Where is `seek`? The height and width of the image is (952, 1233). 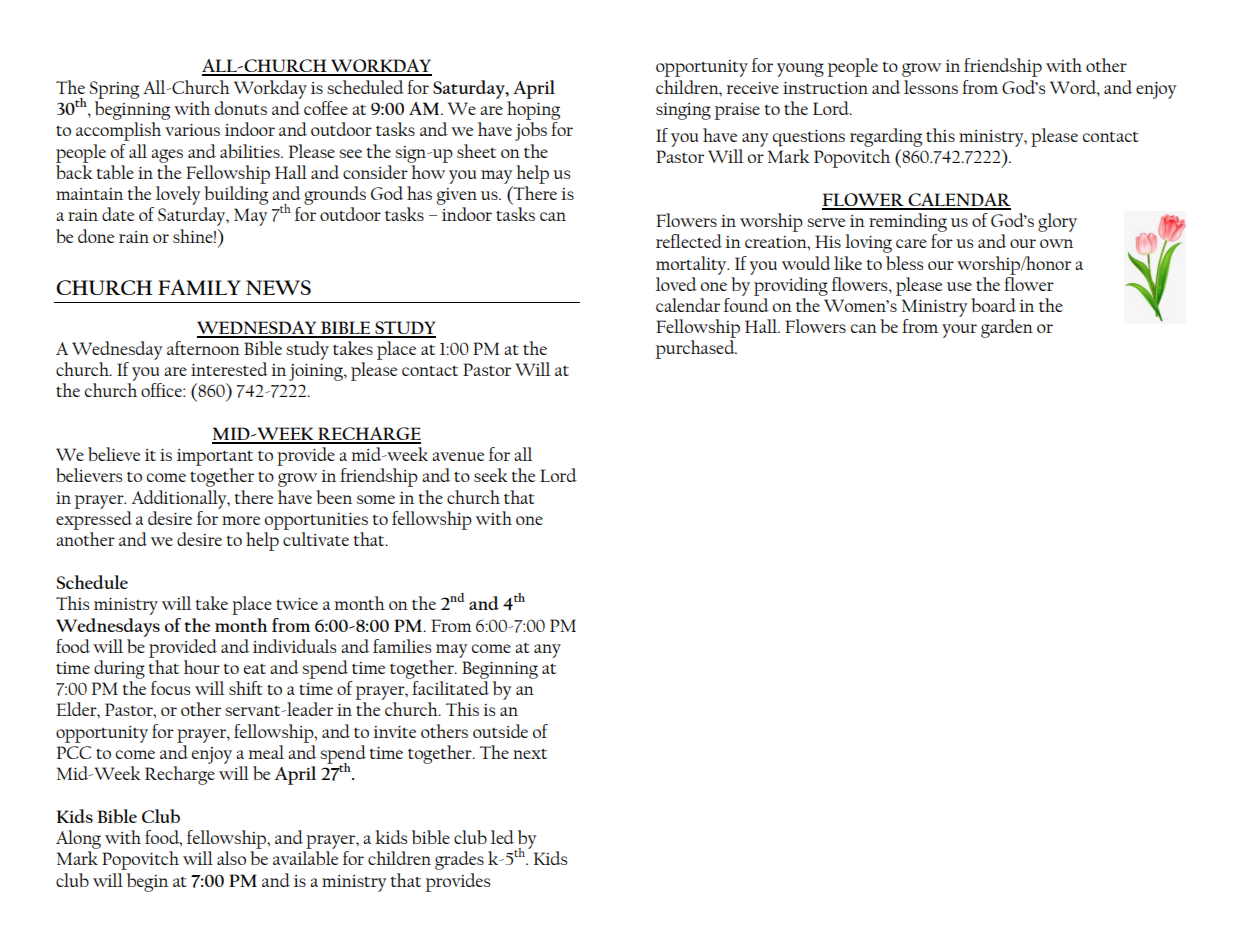
seek is located at coordinates (491, 475).
